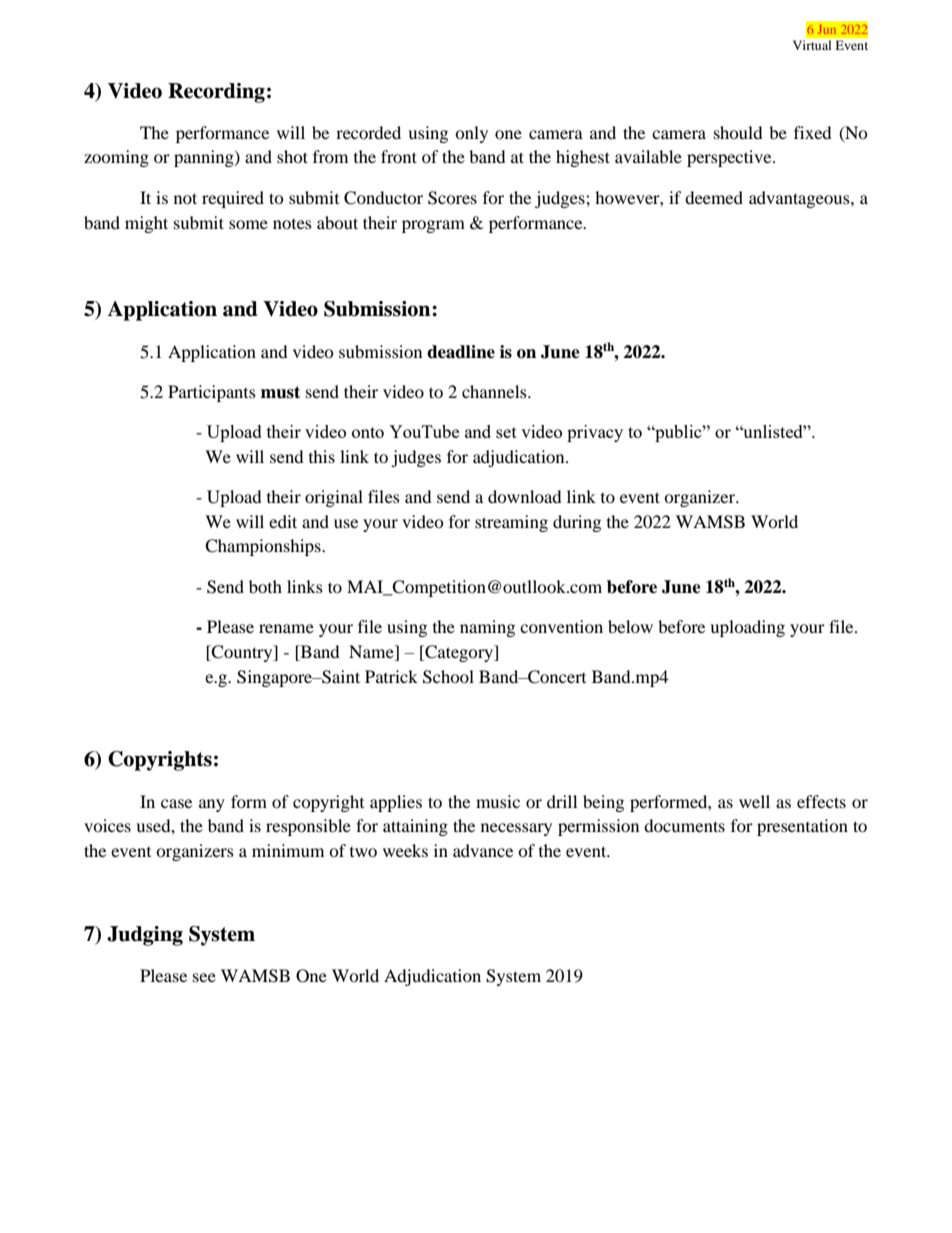 The height and width of the image is (1233, 952). I want to click on well, so click(754, 801).
